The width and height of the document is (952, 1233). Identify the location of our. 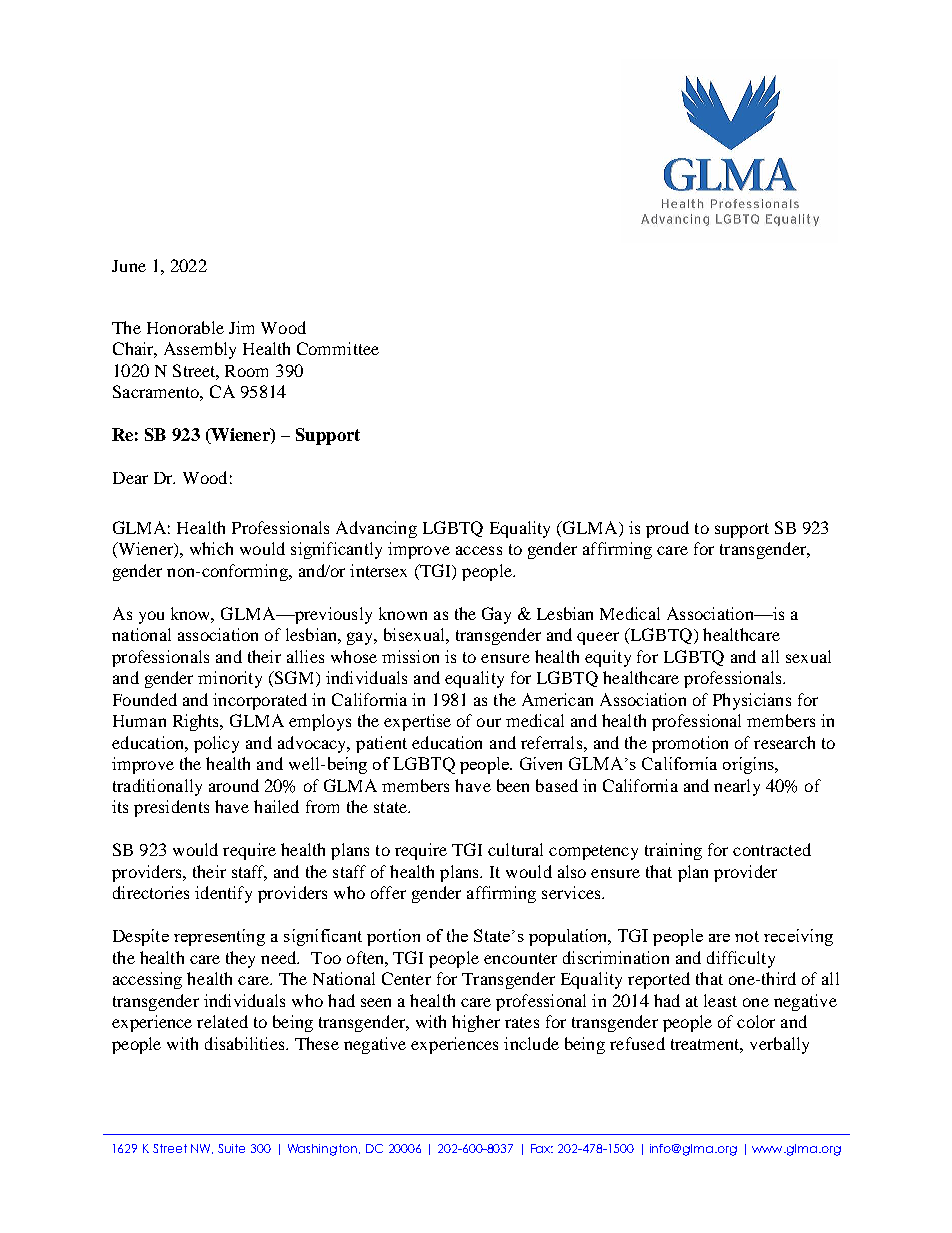
(489, 722).
